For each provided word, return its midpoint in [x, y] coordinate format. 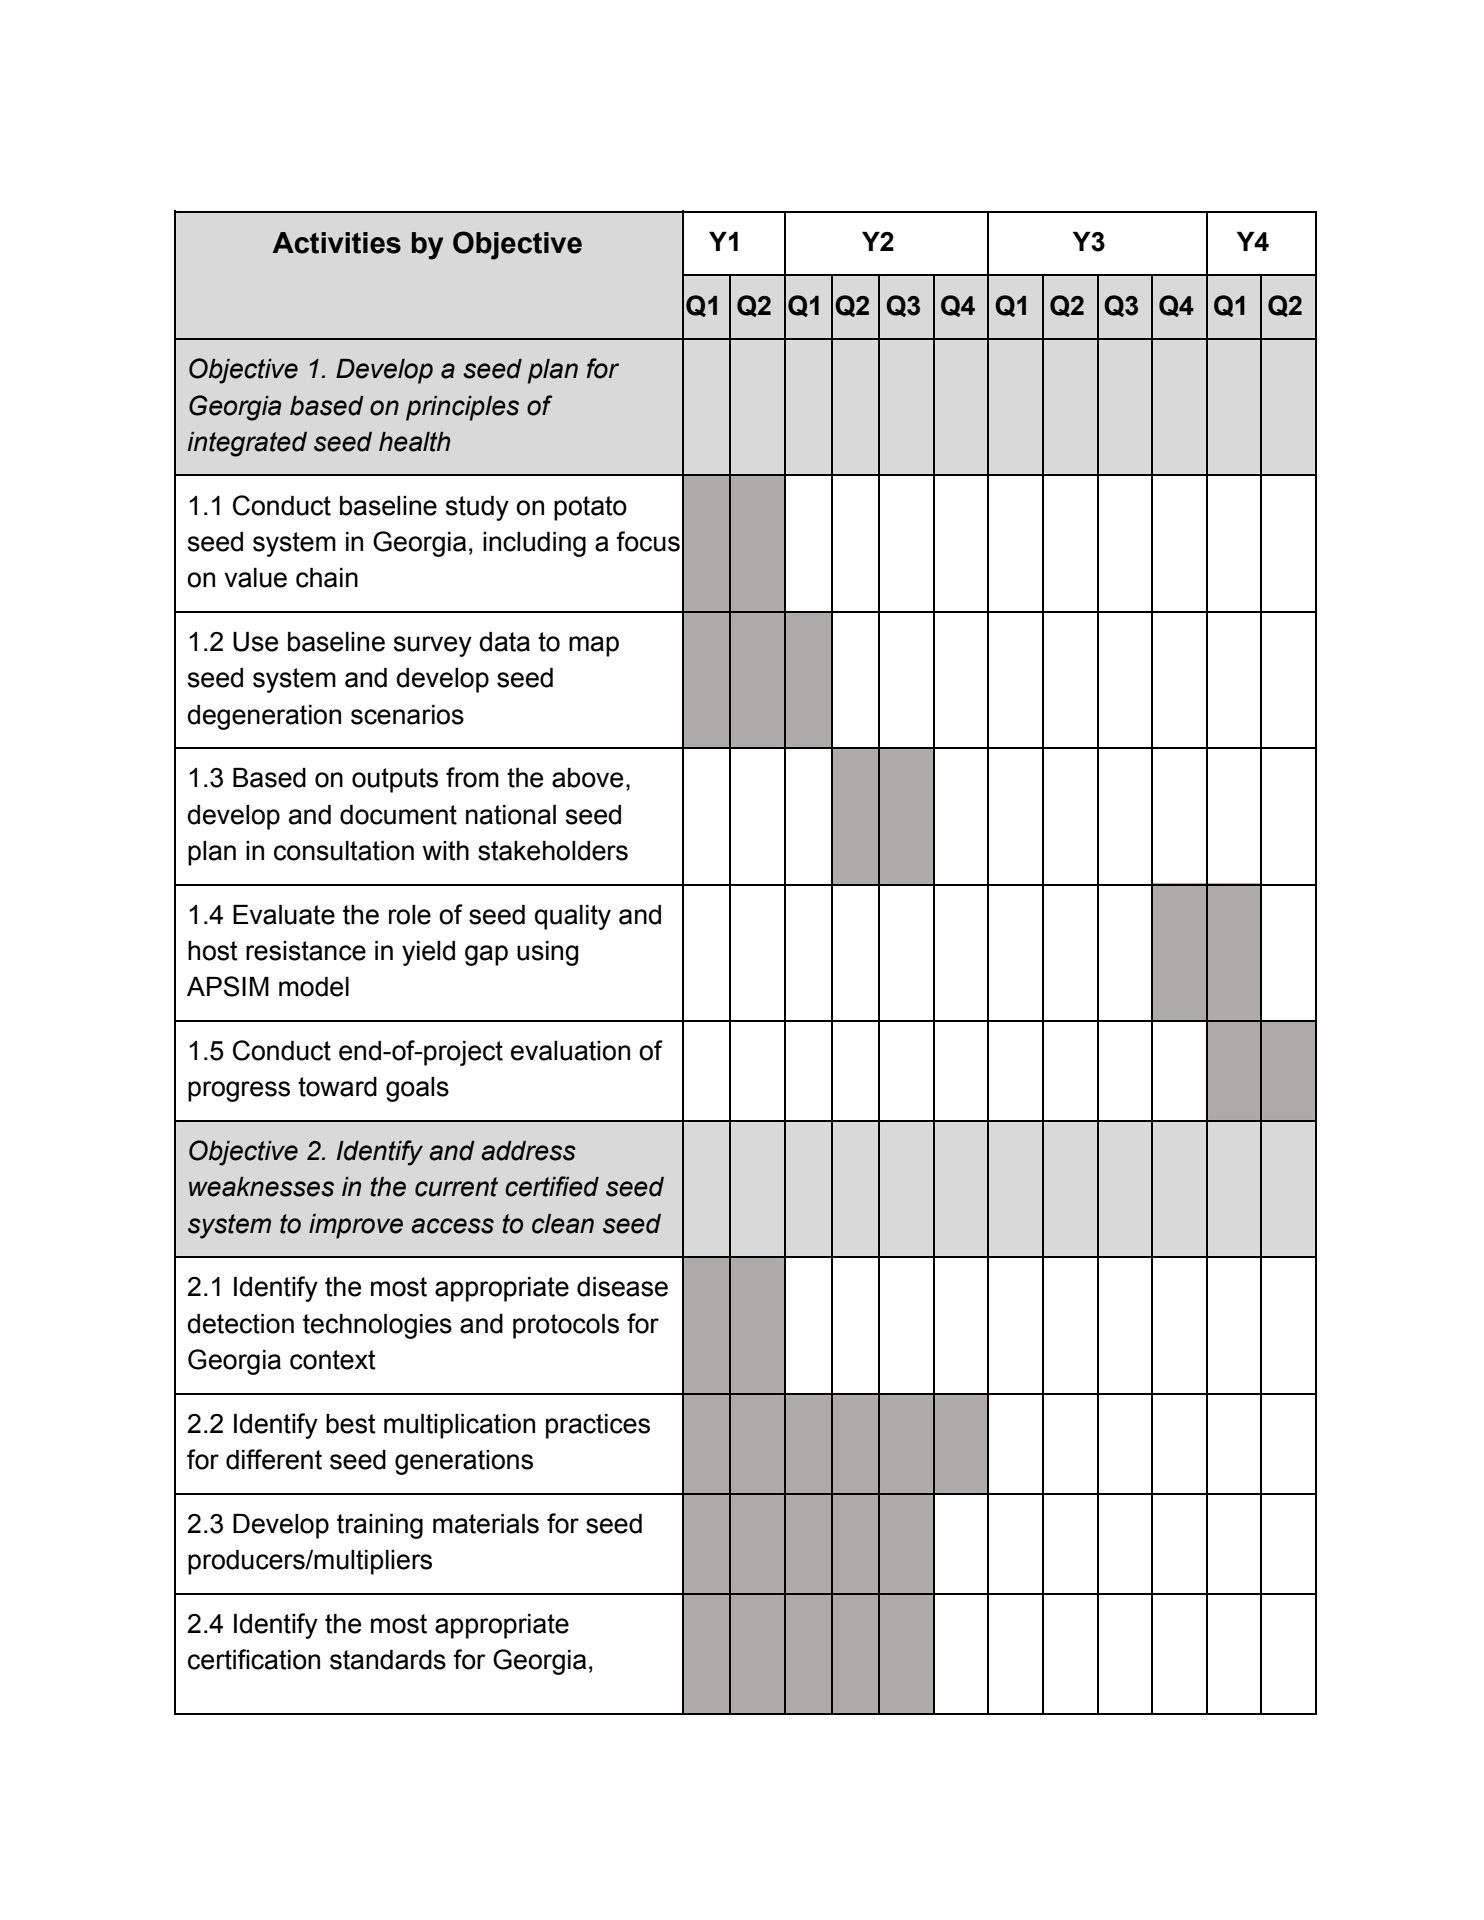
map [594, 646]
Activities [336, 243]
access [452, 1226]
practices [598, 1426]
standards [388, 1660]
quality [573, 917]
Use [255, 642]
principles [462, 408]
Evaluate [284, 915]
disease [622, 1287]
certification [254, 1659]
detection [240, 1324]
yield [428, 953]
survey [433, 646]
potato [590, 508]
